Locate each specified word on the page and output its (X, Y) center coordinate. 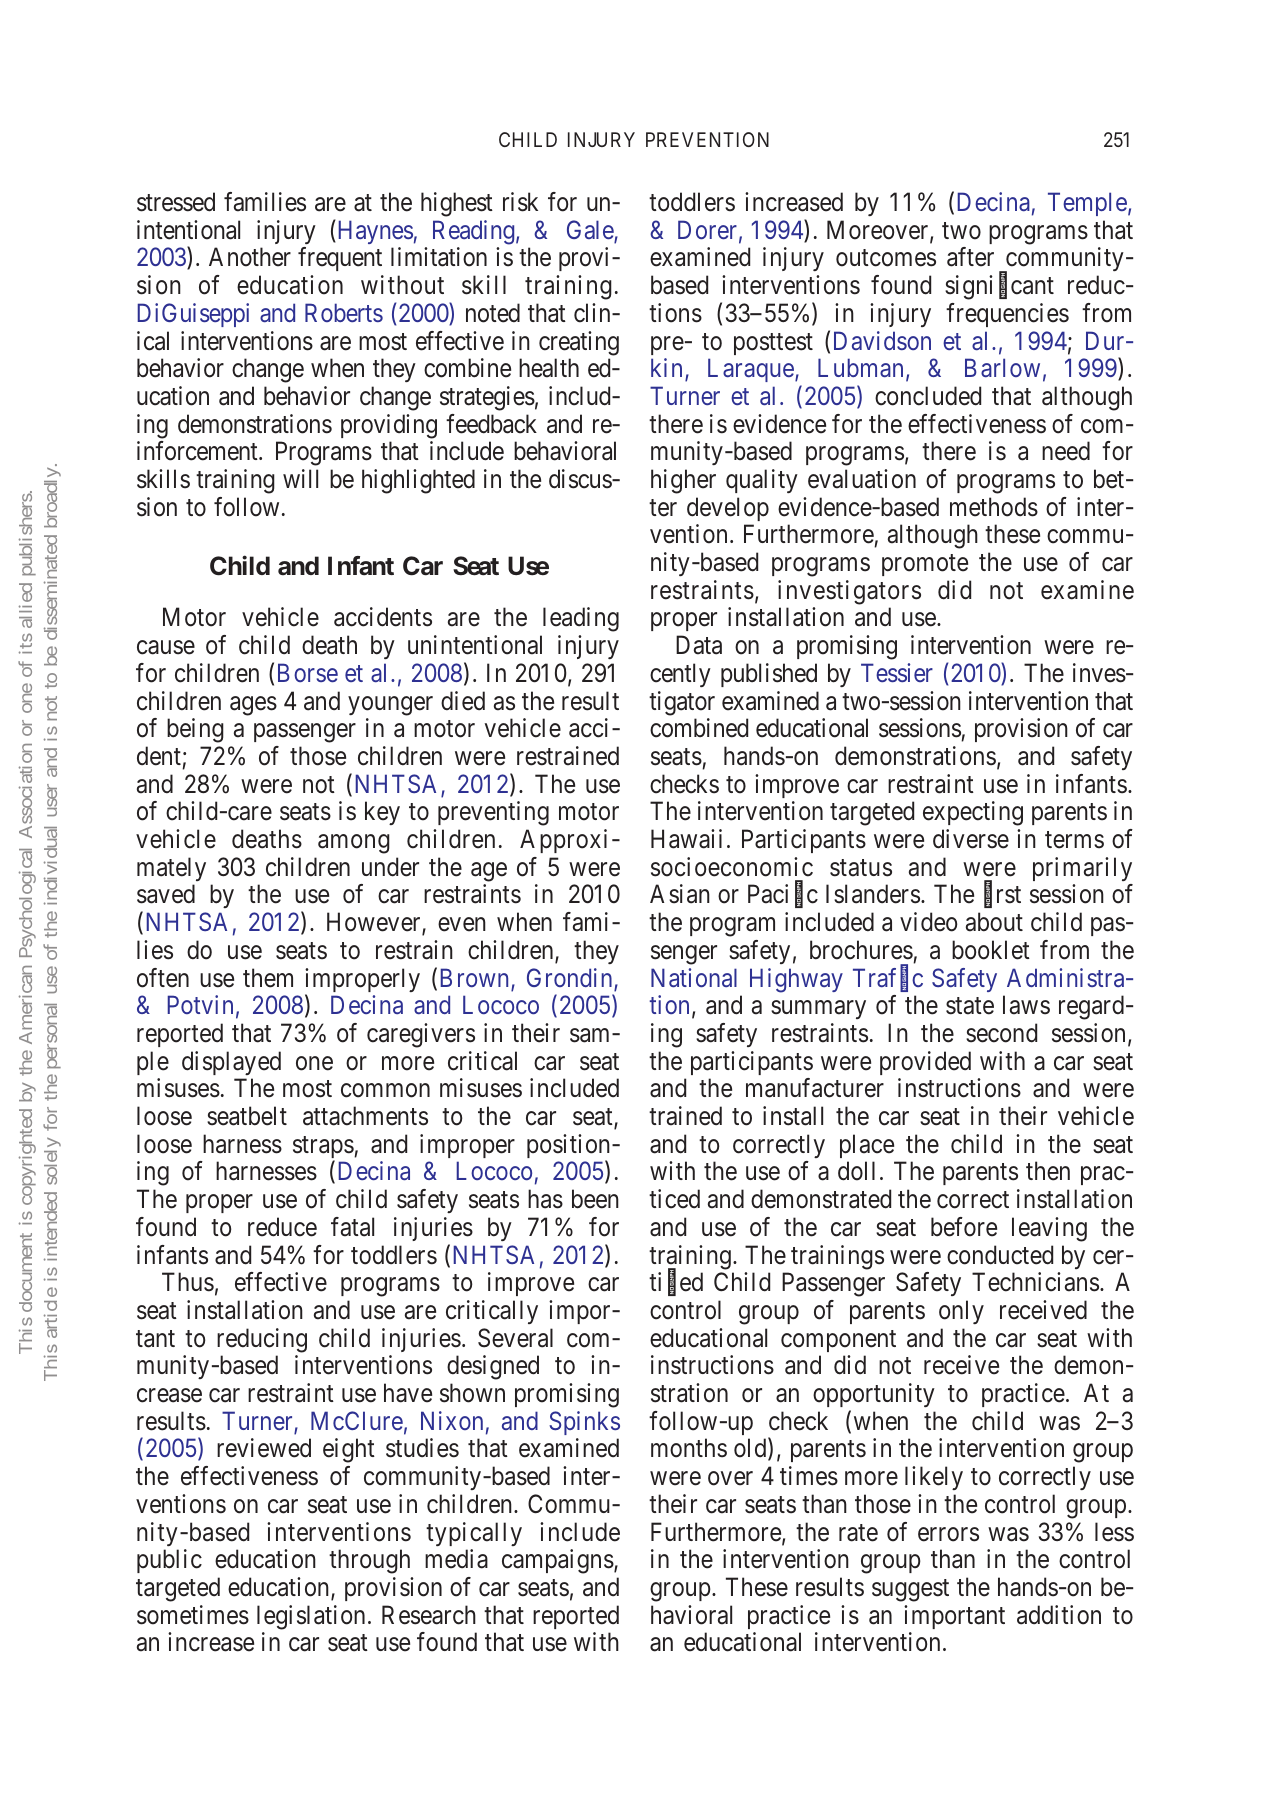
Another (250, 257)
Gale (591, 231)
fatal (352, 1227)
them (268, 978)
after (970, 257)
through (369, 1561)
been (595, 1199)
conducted (1000, 1255)
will (300, 478)
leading (581, 619)
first (1002, 895)
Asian (680, 894)
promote (925, 565)
